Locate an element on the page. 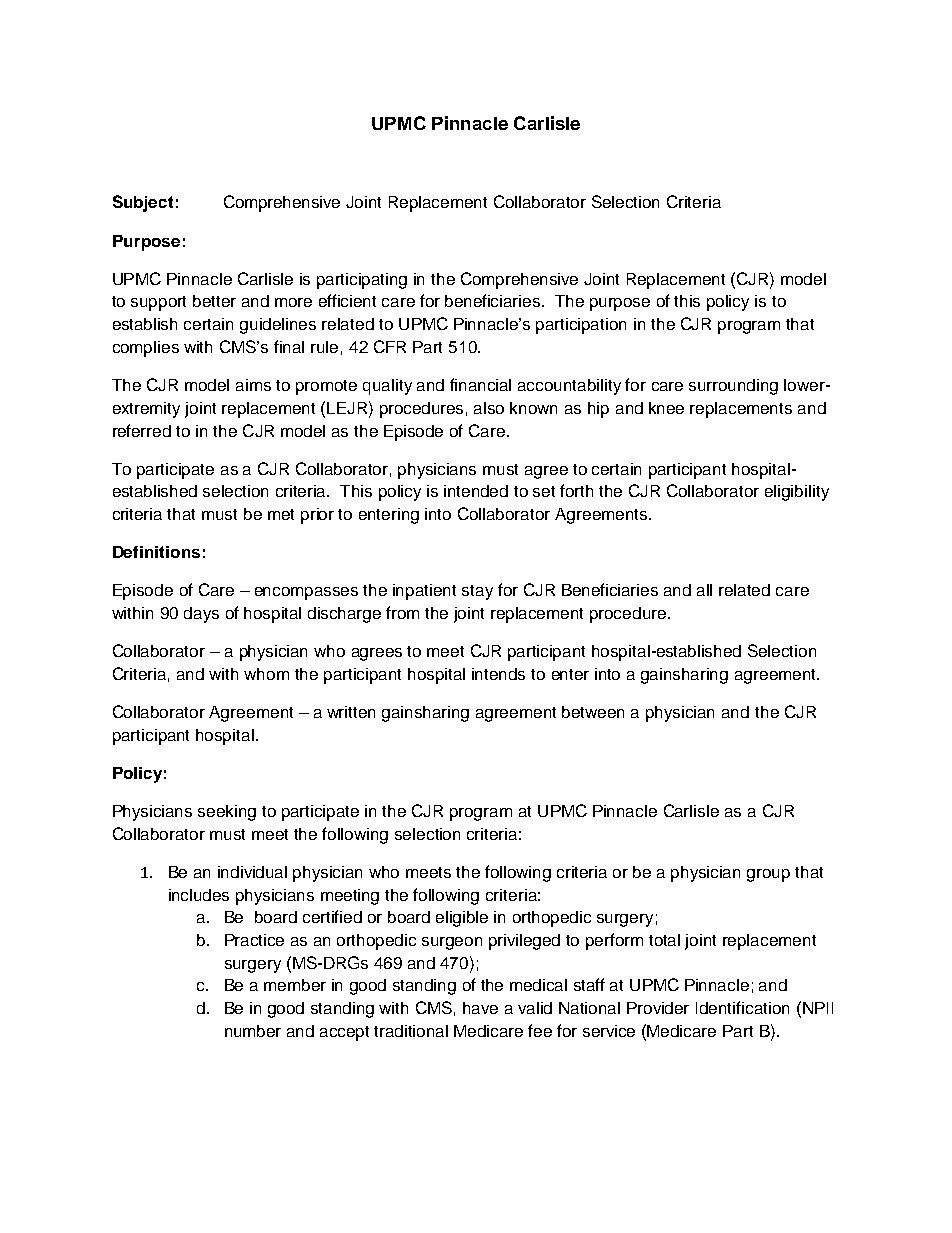 The image size is (952, 1233). number is located at coordinates (253, 1031).
